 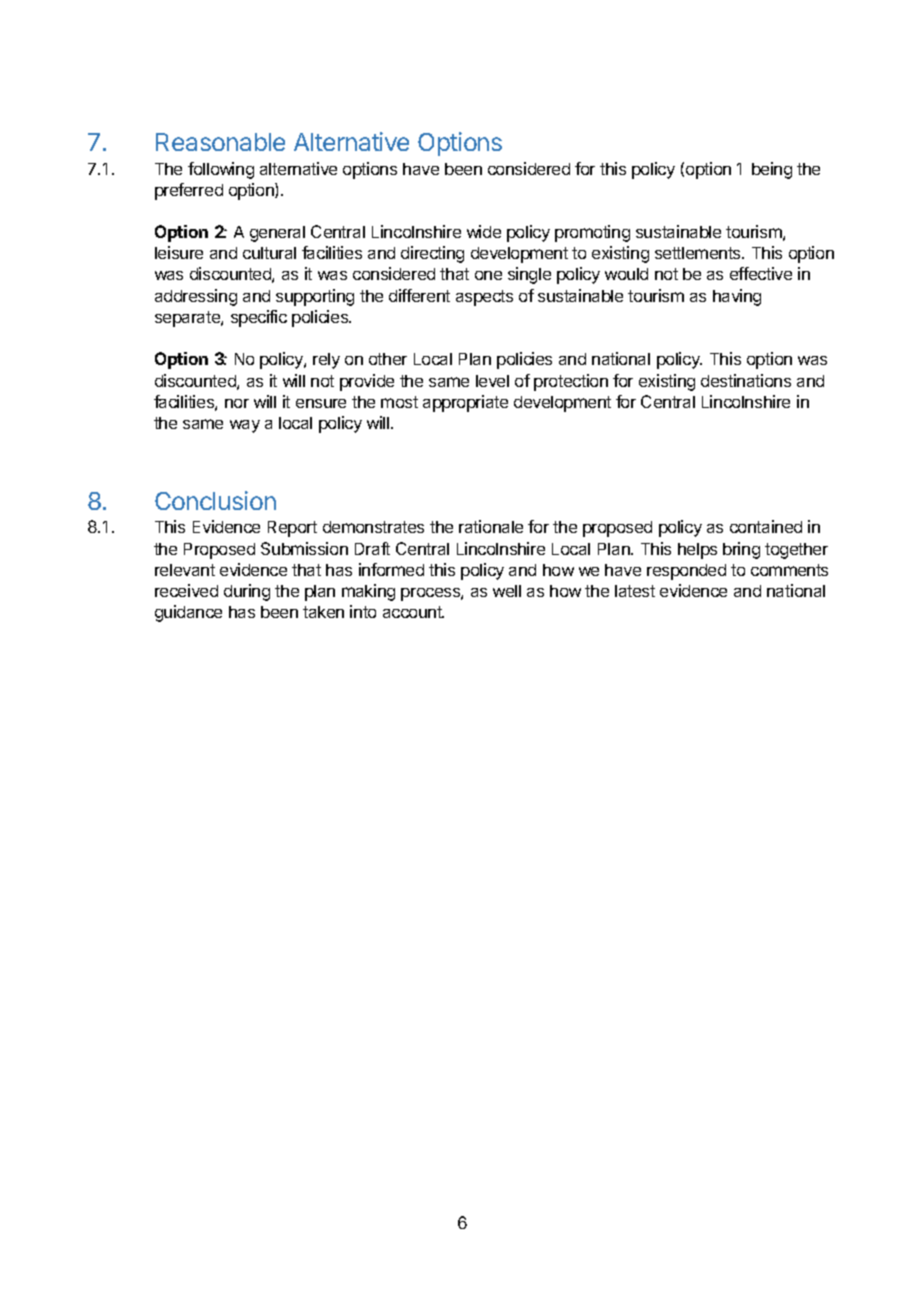 What do you see at coordinates (432, 254) in the image?
I see `directing` at bounding box center [432, 254].
